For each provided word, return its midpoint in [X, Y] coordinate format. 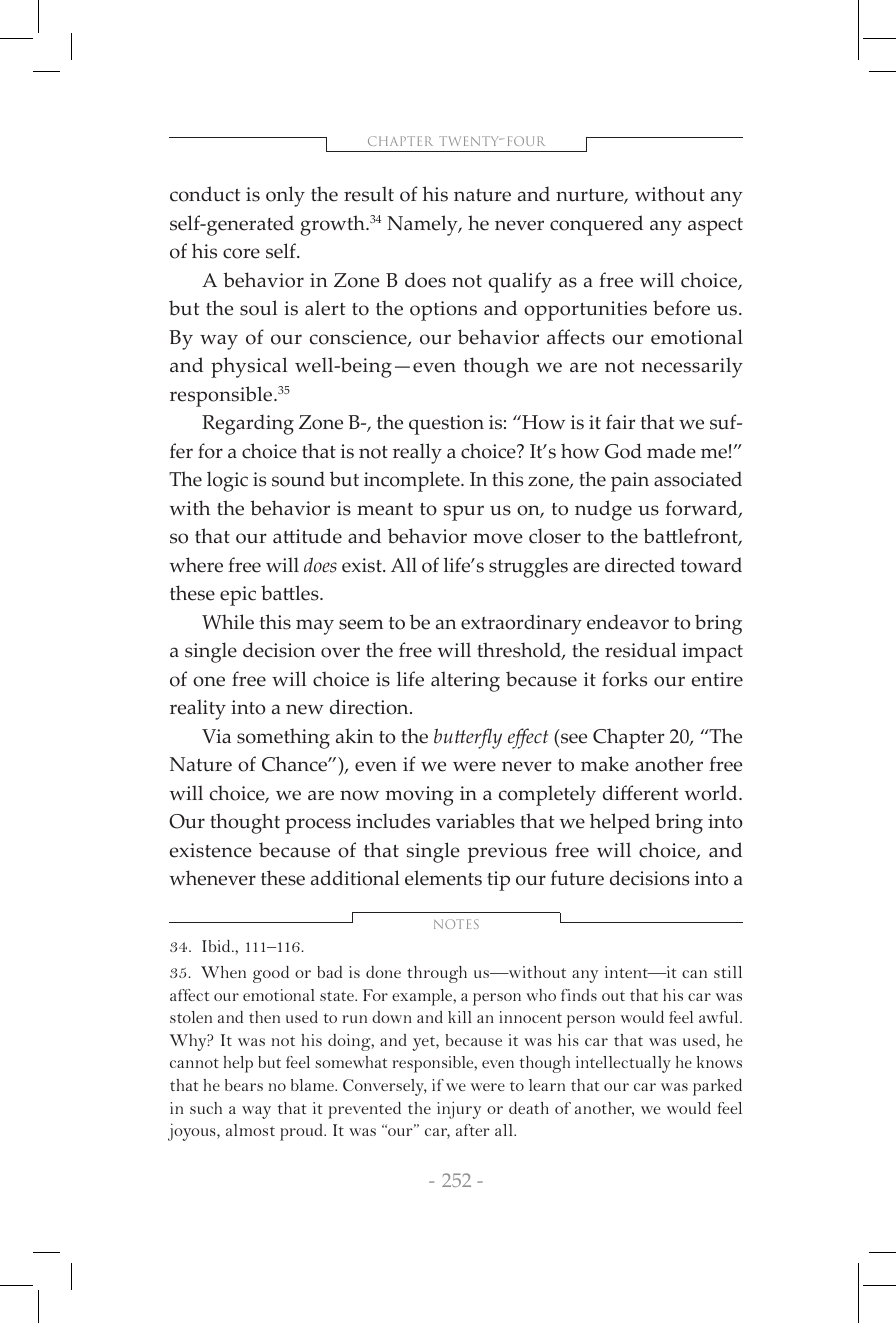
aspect [715, 227]
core [241, 253]
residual [640, 650]
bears [244, 1085]
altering [465, 681]
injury [459, 1110]
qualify [520, 282]
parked [717, 1087]
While [228, 622]
